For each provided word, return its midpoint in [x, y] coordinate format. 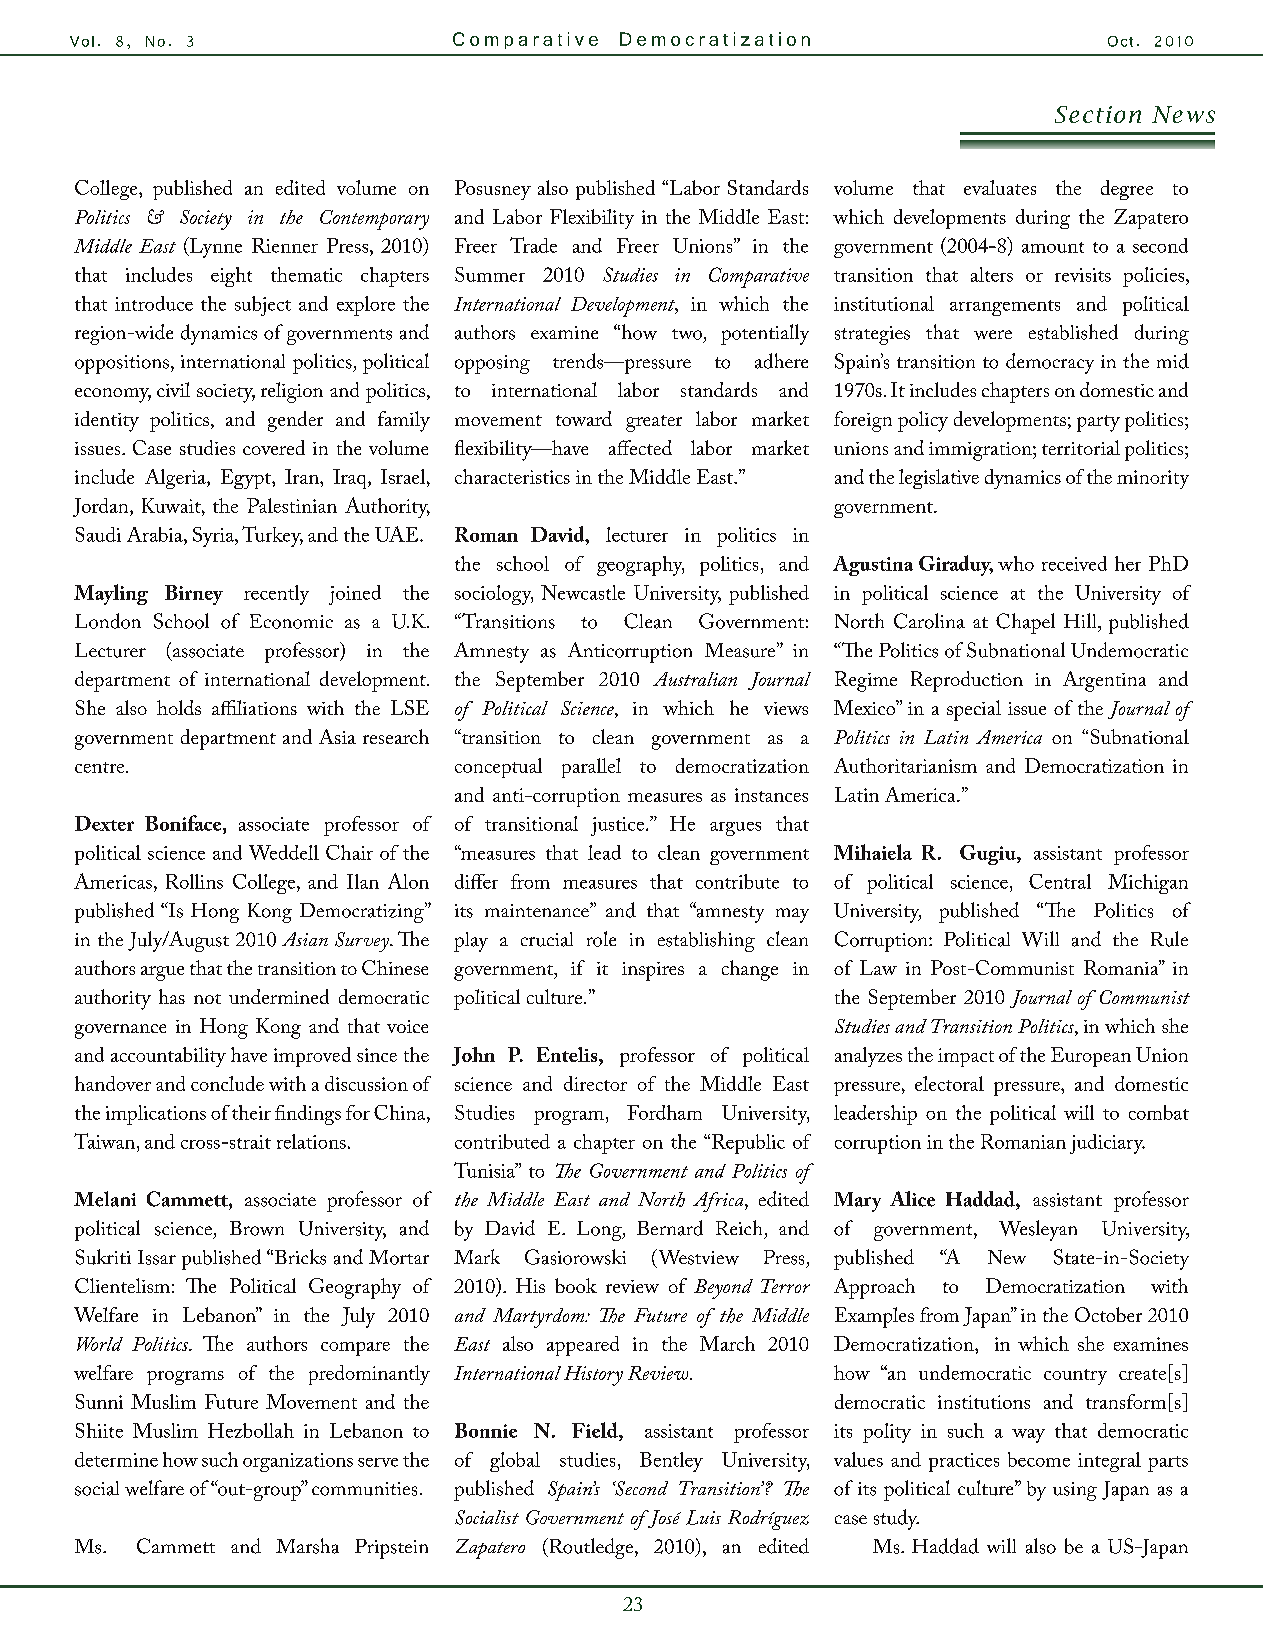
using [1075, 1491]
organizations [298, 1462]
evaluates [1000, 187]
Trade [533, 245]
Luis [703, 1517]
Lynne [215, 247]
